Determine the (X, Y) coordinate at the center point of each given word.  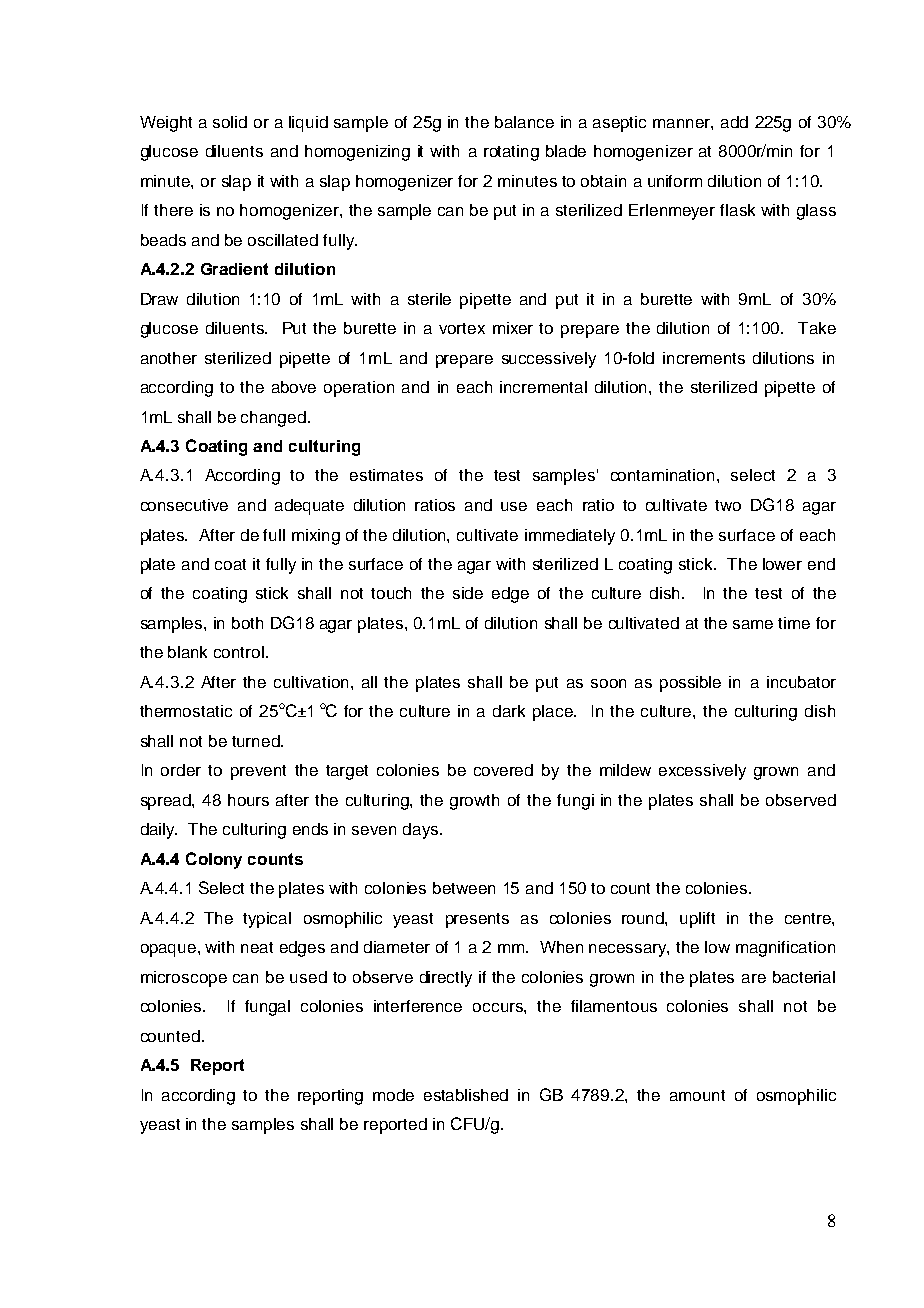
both (247, 623)
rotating (511, 153)
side (468, 593)
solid (230, 122)
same (753, 624)
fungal (267, 1008)
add (734, 122)
